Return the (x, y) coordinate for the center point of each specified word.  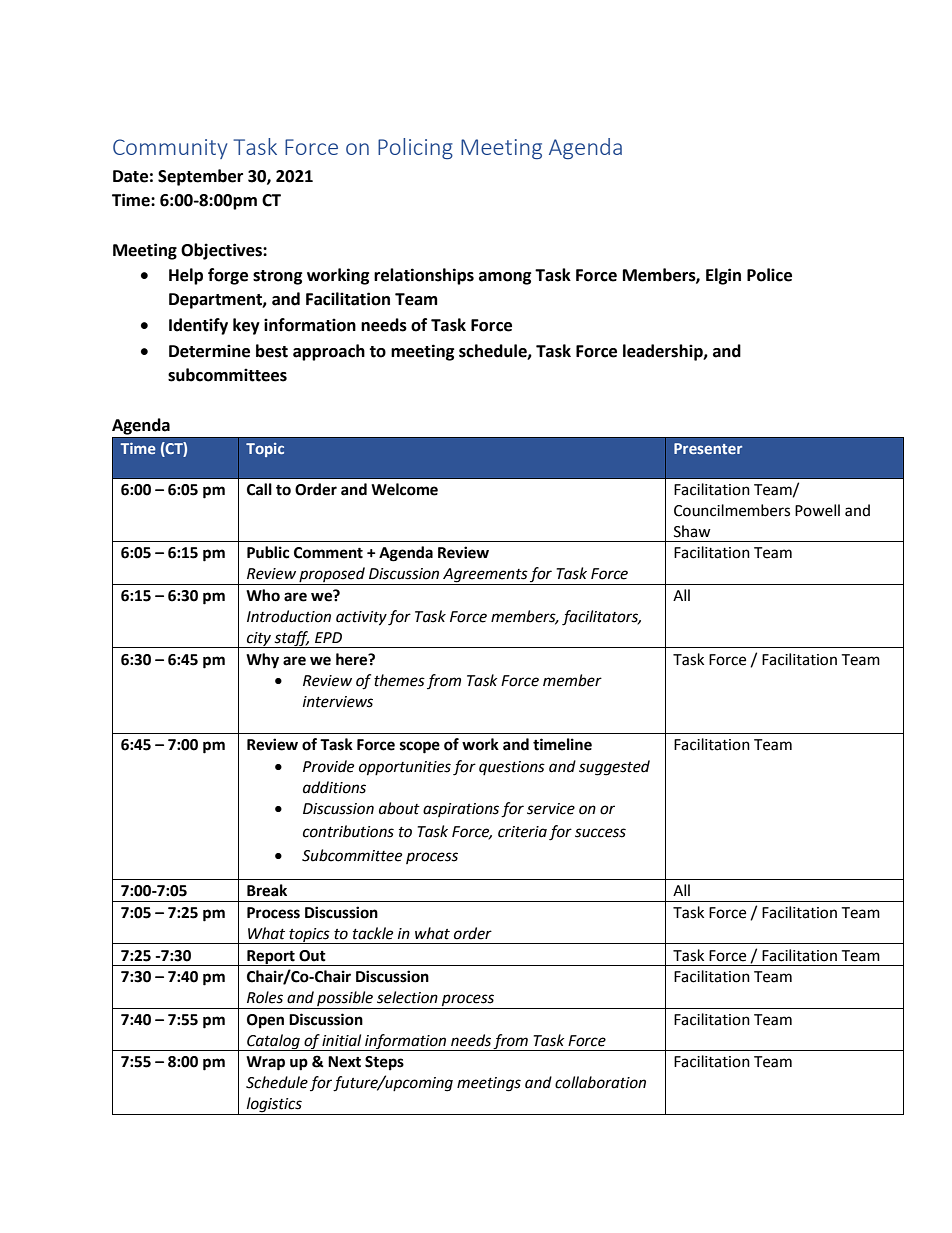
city (259, 640)
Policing (415, 148)
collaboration (600, 1082)
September (200, 177)
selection (407, 997)
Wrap (265, 1063)
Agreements (485, 576)
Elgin (723, 276)
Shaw (692, 531)
